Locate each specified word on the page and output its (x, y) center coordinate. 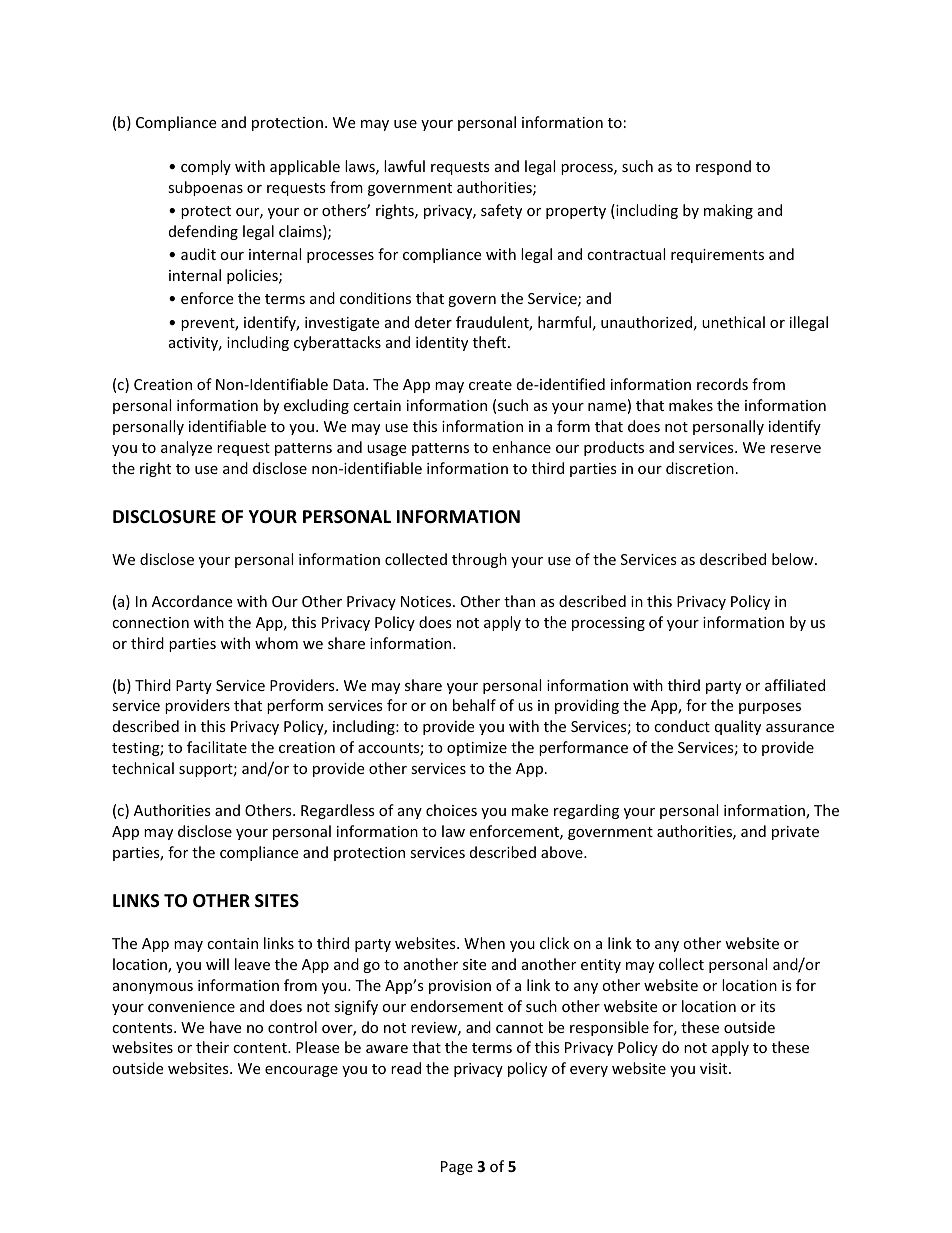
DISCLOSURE (164, 517)
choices (451, 810)
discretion (700, 468)
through (479, 560)
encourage (301, 1071)
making (728, 211)
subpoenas (205, 188)
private (795, 833)
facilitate (217, 747)
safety (501, 211)
